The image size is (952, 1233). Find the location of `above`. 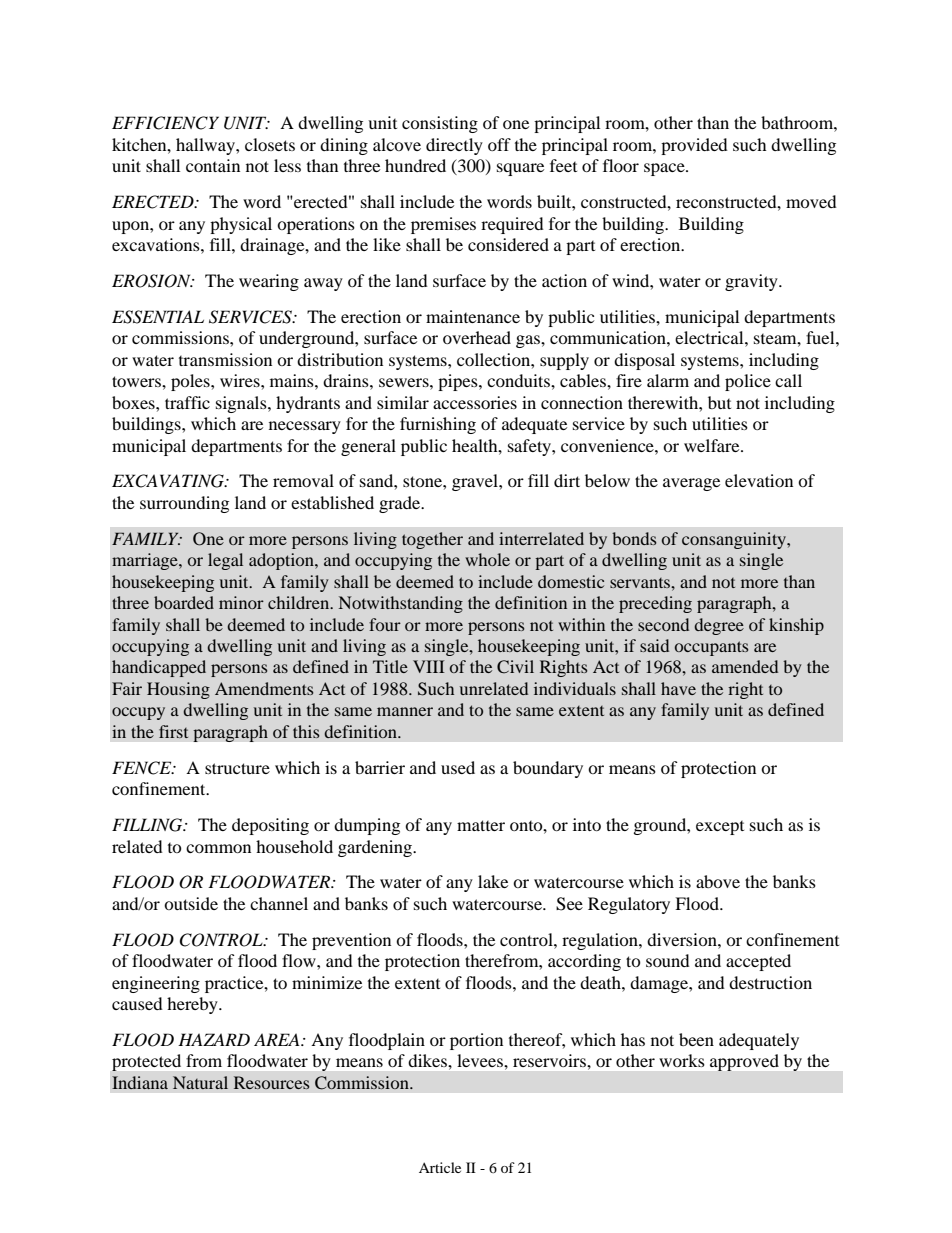

above is located at coordinates (718, 881).
